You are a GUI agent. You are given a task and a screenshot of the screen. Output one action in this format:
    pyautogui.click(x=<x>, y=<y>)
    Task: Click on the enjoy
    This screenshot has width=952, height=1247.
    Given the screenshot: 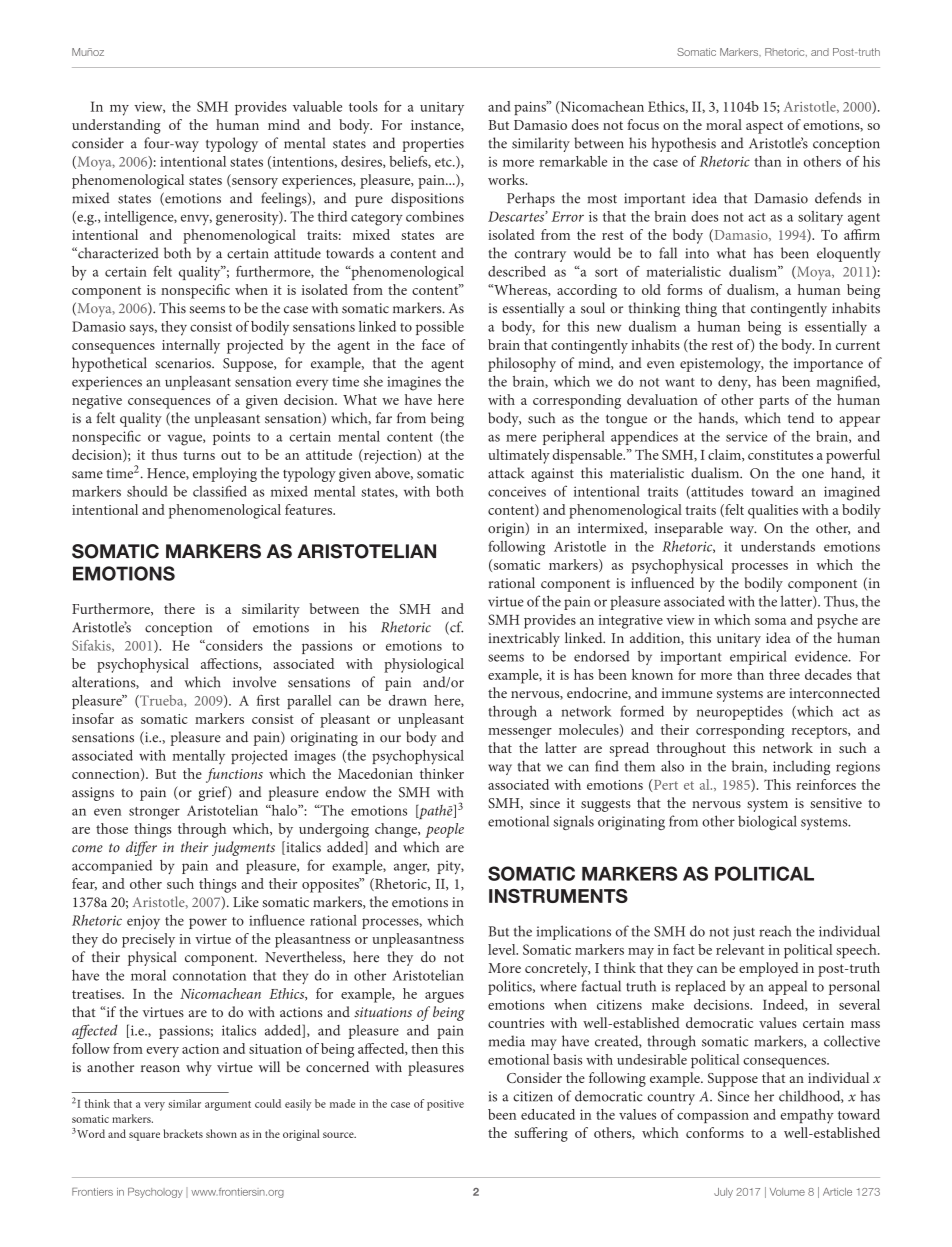 What is the action you would take?
    pyautogui.click(x=143, y=922)
